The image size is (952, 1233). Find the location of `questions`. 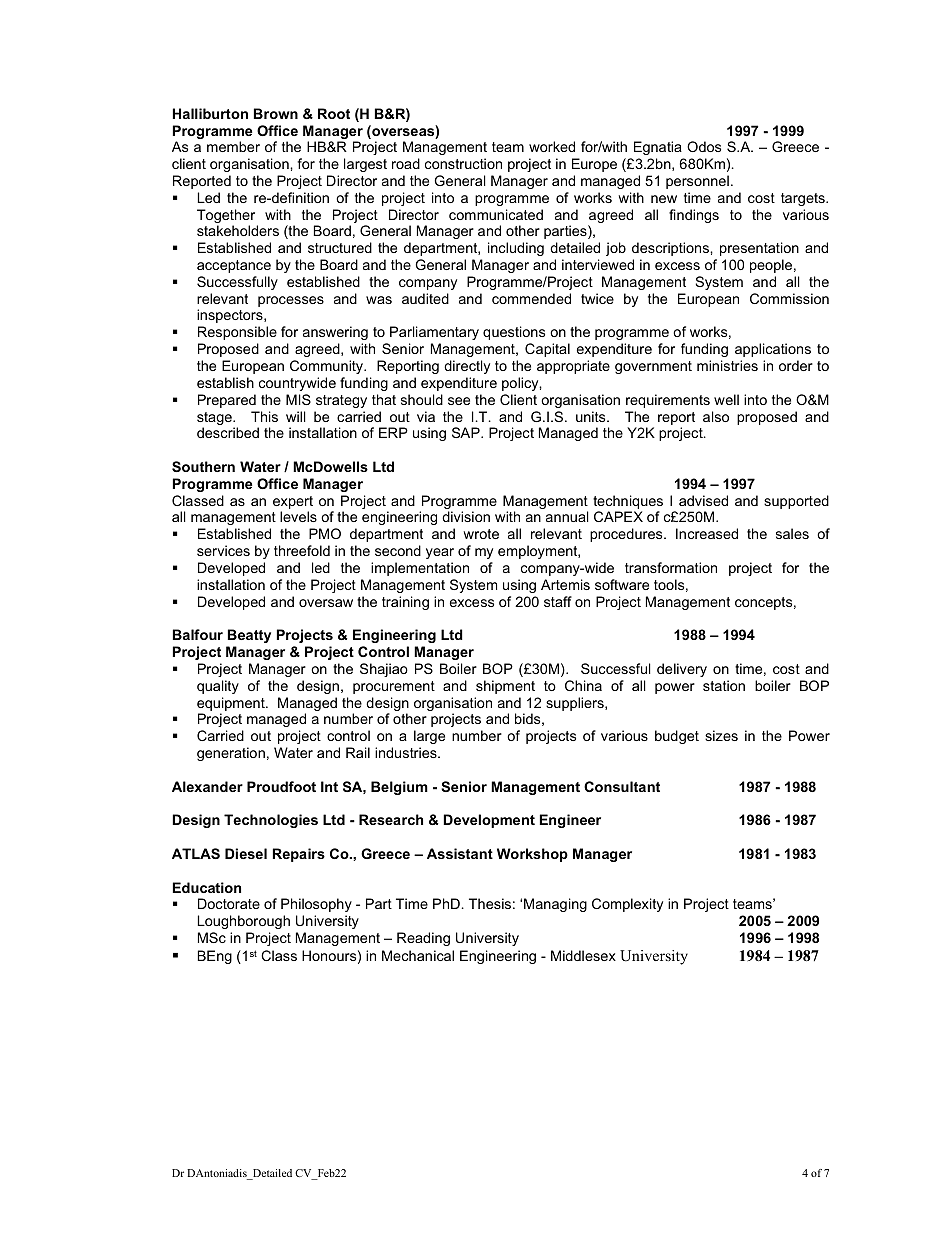

questions is located at coordinates (514, 333).
